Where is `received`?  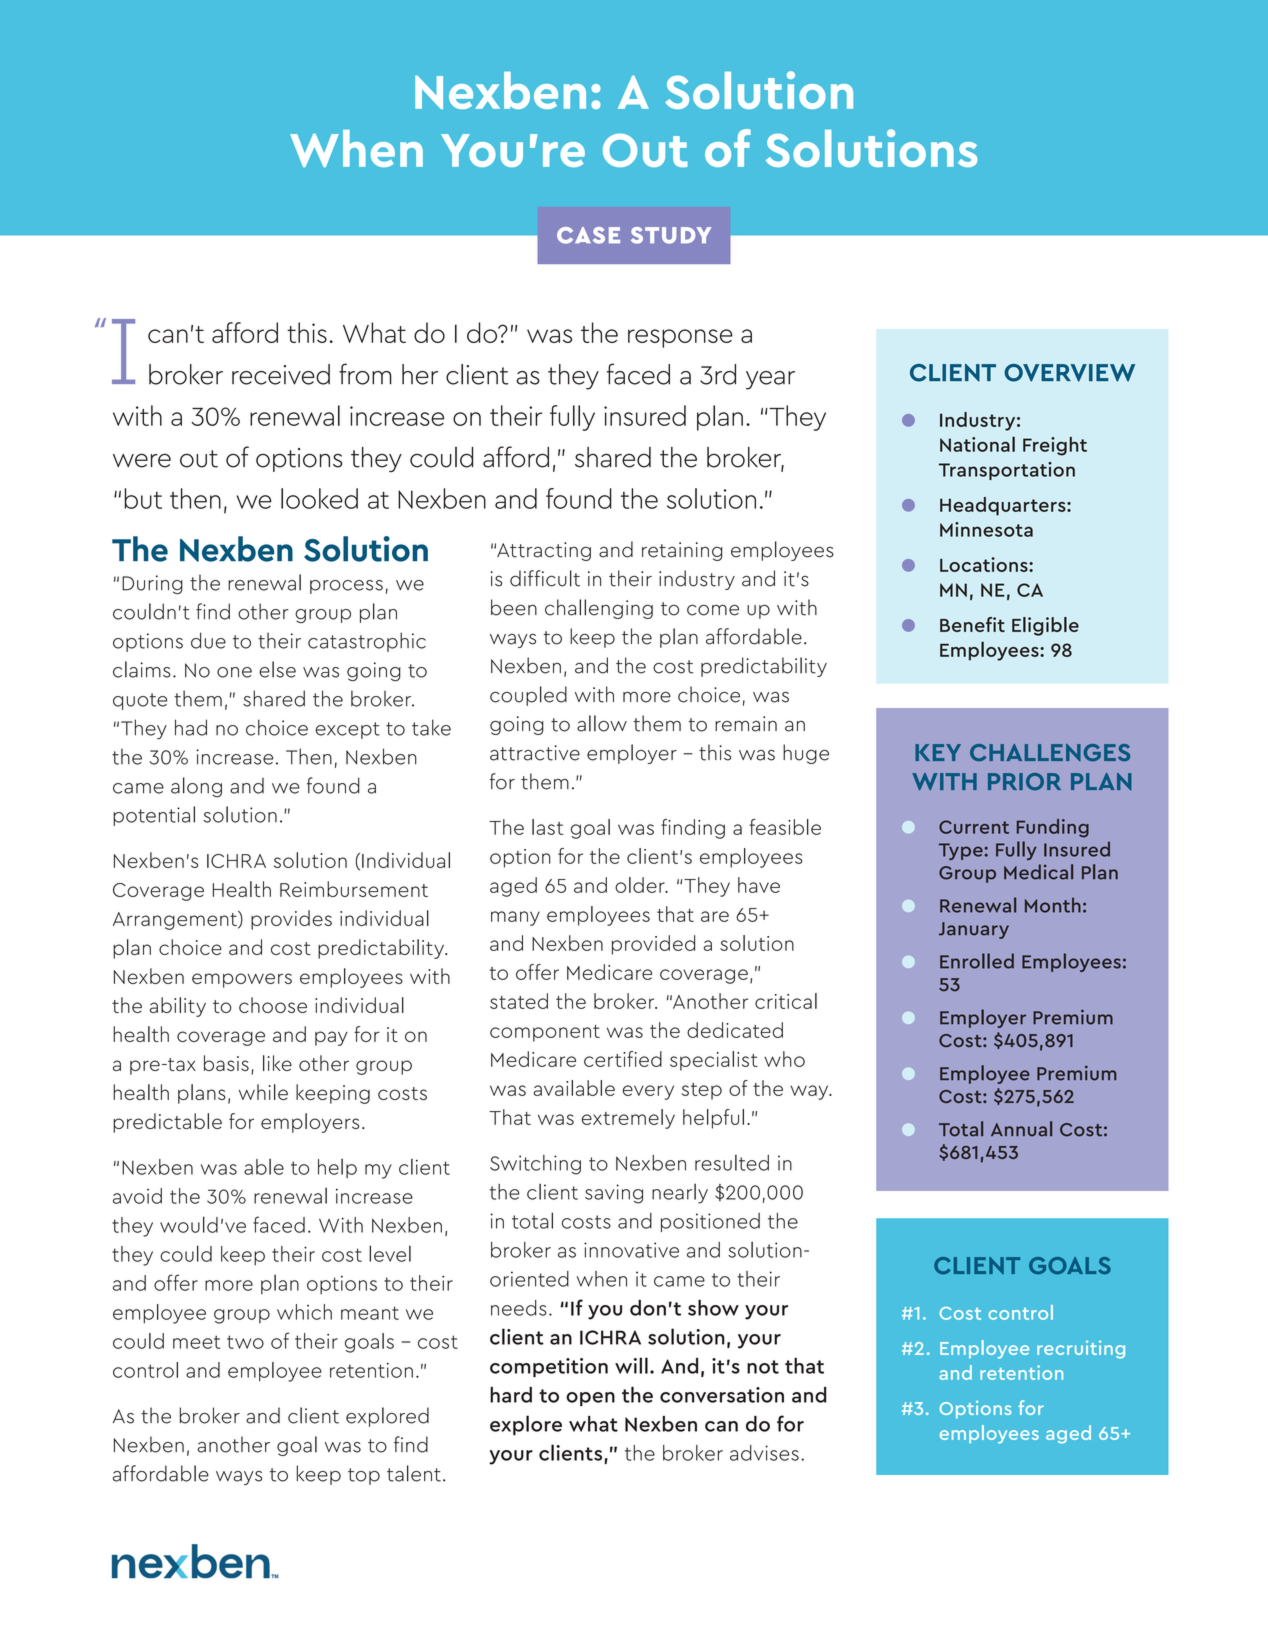
received is located at coordinates (281, 374).
